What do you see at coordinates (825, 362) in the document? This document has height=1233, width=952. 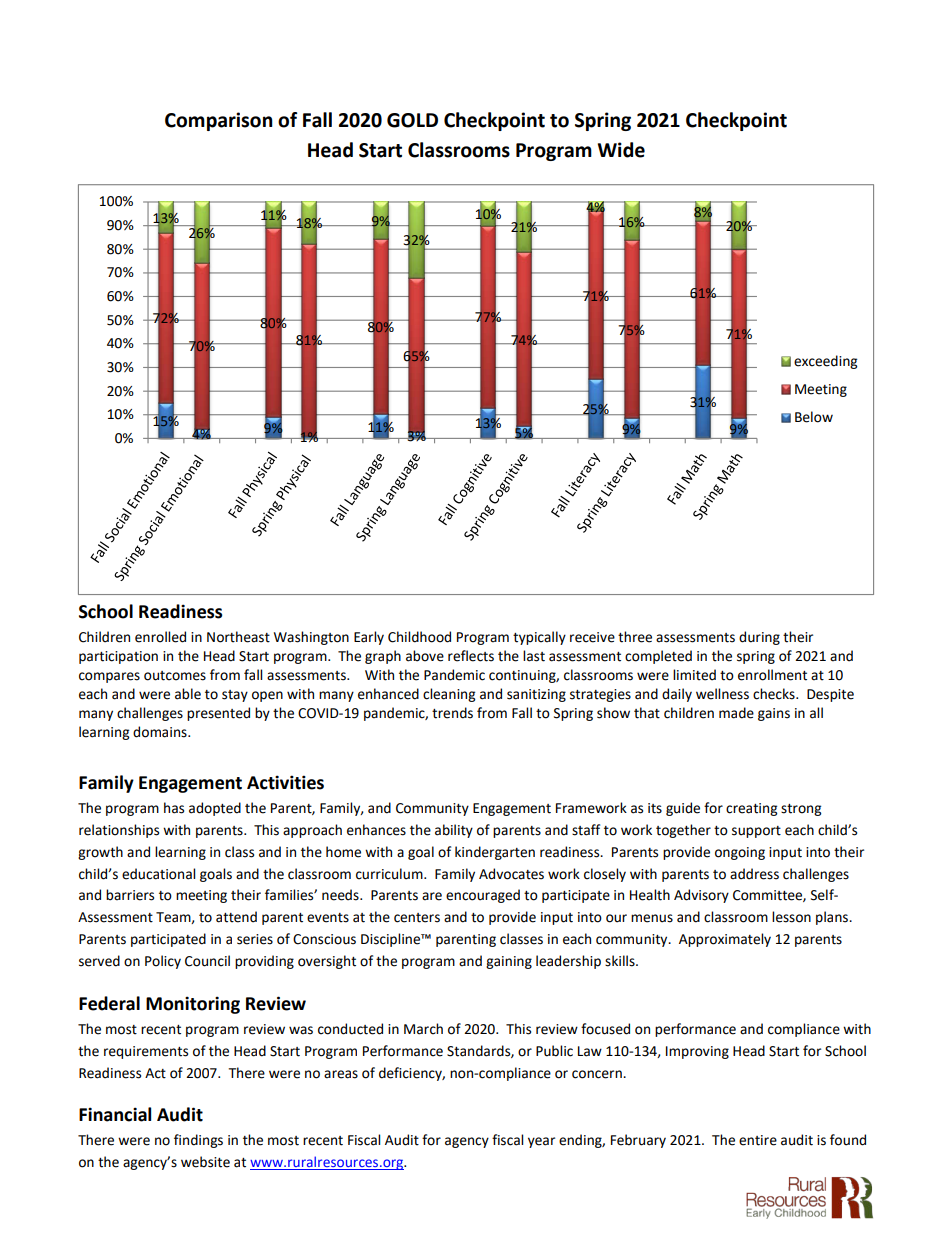 I see `exceeding` at bounding box center [825, 362].
